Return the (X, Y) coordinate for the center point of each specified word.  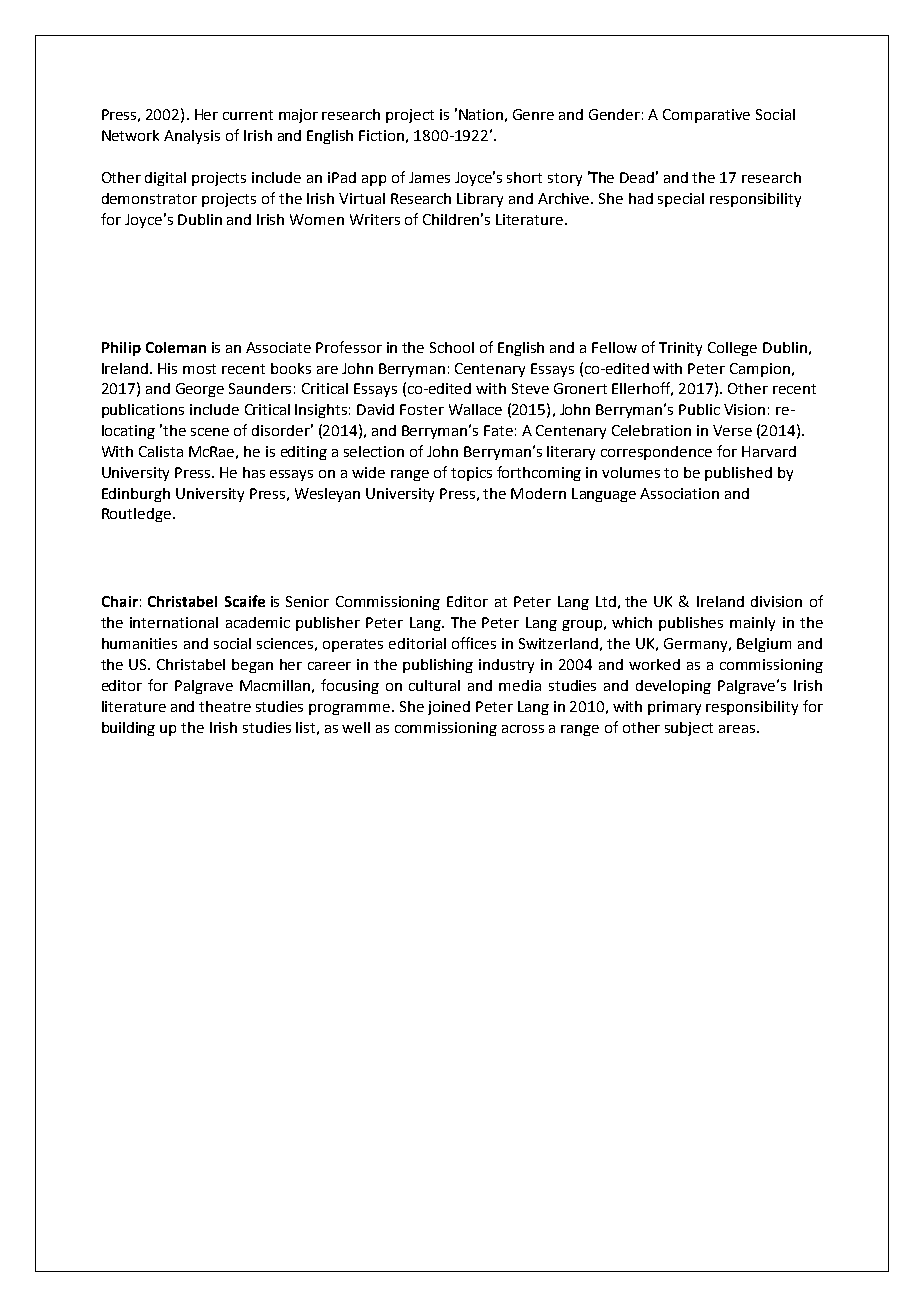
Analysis (192, 137)
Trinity (680, 349)
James (429, 177)
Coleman (176, 347)
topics (471, 474)
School (452, 347)
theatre (225, 706)
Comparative (706, 116)
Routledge (138, 515)
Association (679, 493)
